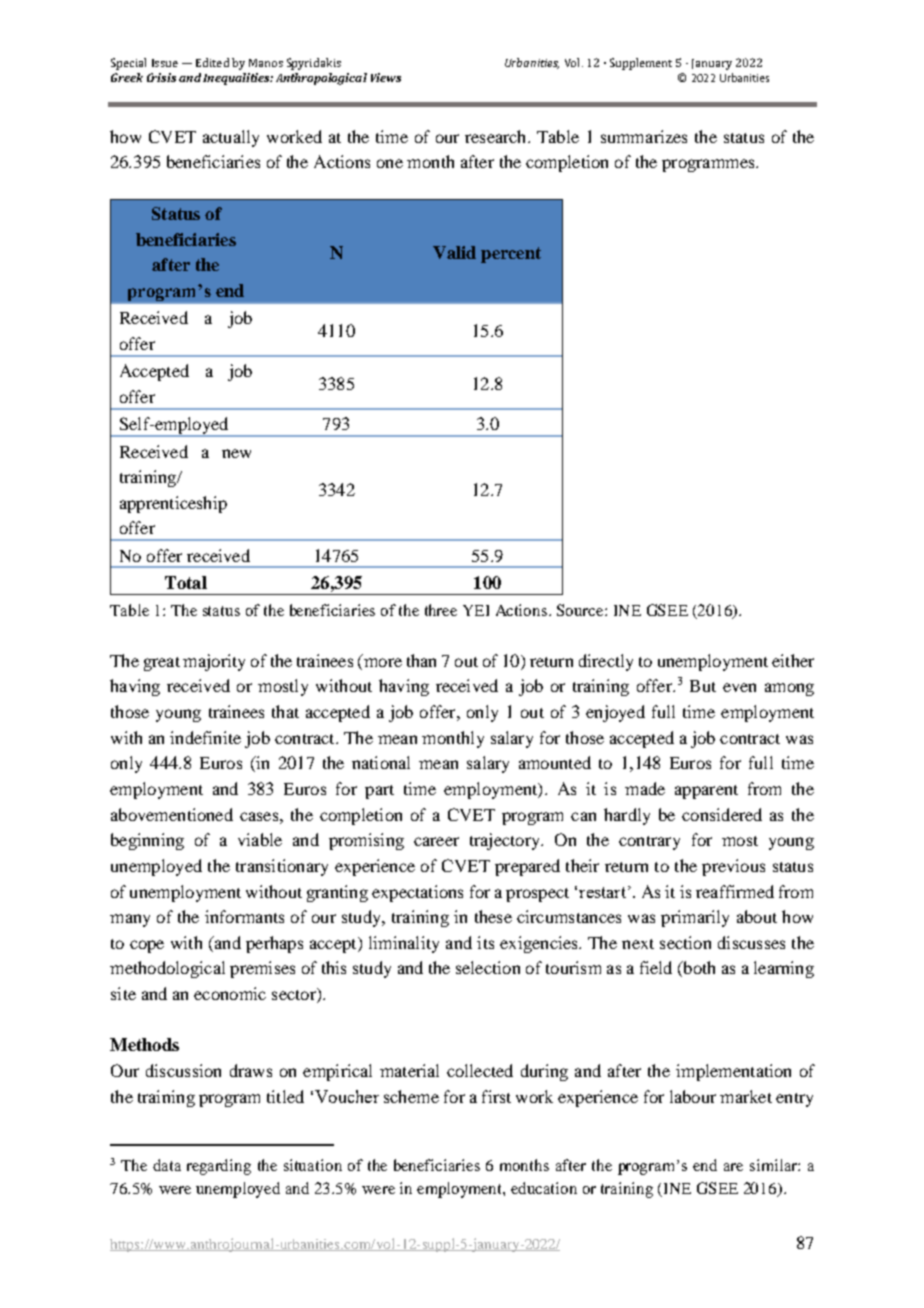 The height and width of the image is (1308, 924). I want to click on summarizes, so click(644, 136).
